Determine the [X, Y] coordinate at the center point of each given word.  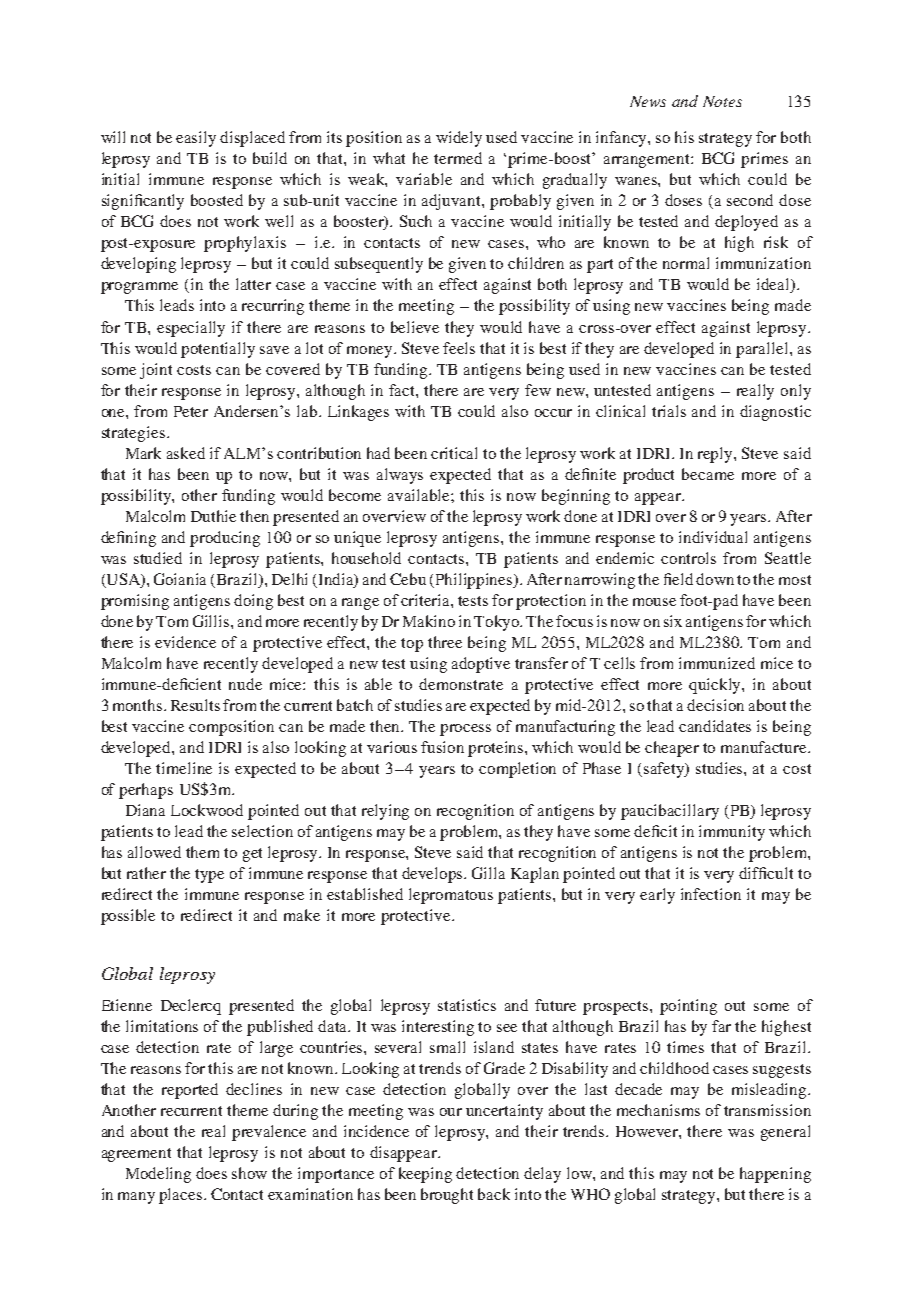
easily [196, 139]
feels [459, 348]
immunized [717, 663]
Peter [191, 411]
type [209, 876]
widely [459, 139]
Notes [722, 101]
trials [669, 411]
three [445, 642]
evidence [185, 642]
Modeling [158, 1175]
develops [434, 875]
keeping [425, 1175]
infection [711, 894]
